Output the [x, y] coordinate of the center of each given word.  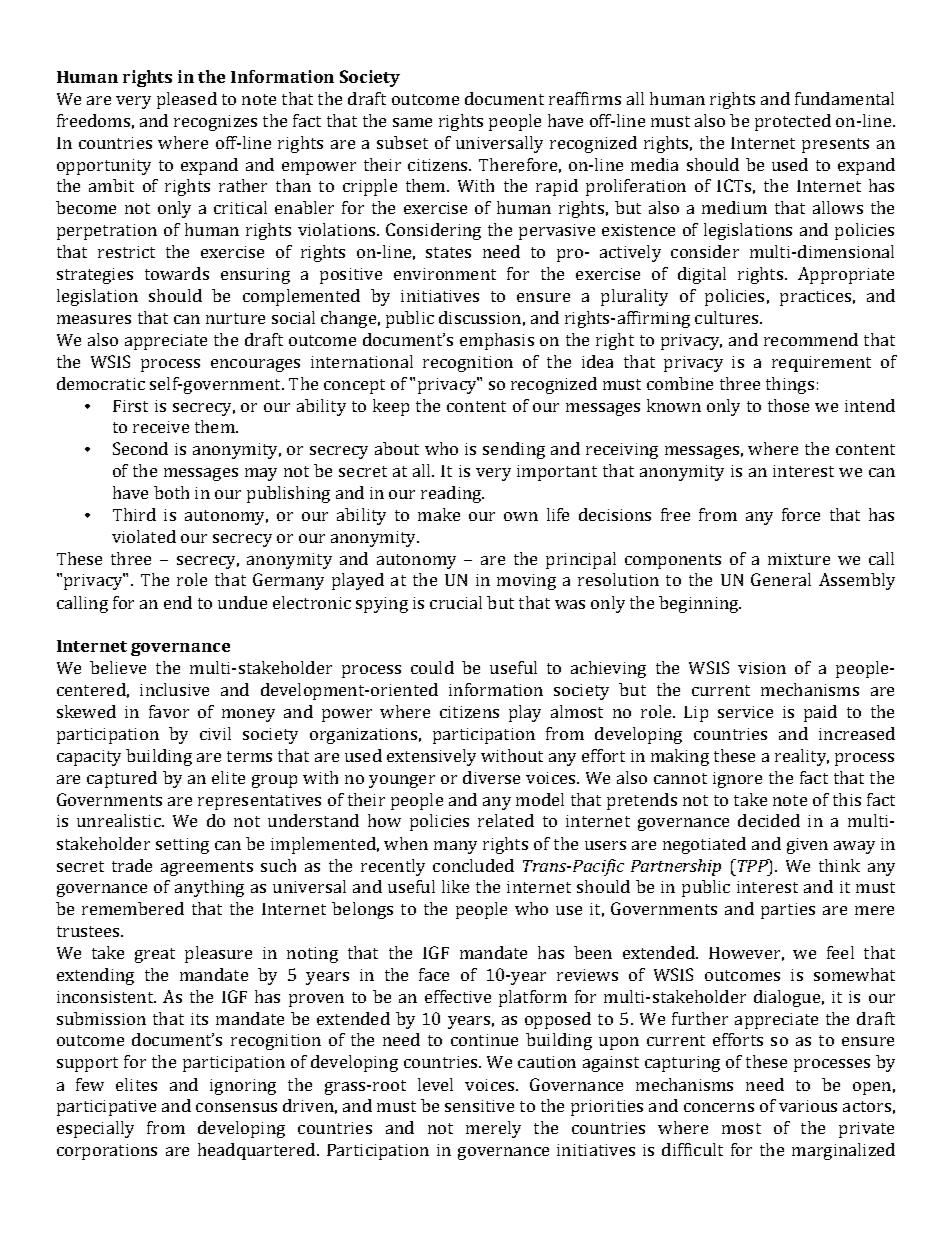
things [790, 385]
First [130, 406]
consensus [236, 1107]
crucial [456, 602]
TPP [752, 865]
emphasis [497, 341]
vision [762, 668]
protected [793, 122]
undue [242, 602]
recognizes [215, 123]
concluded [473, 865]
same [412, 122]
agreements [207, 868]
